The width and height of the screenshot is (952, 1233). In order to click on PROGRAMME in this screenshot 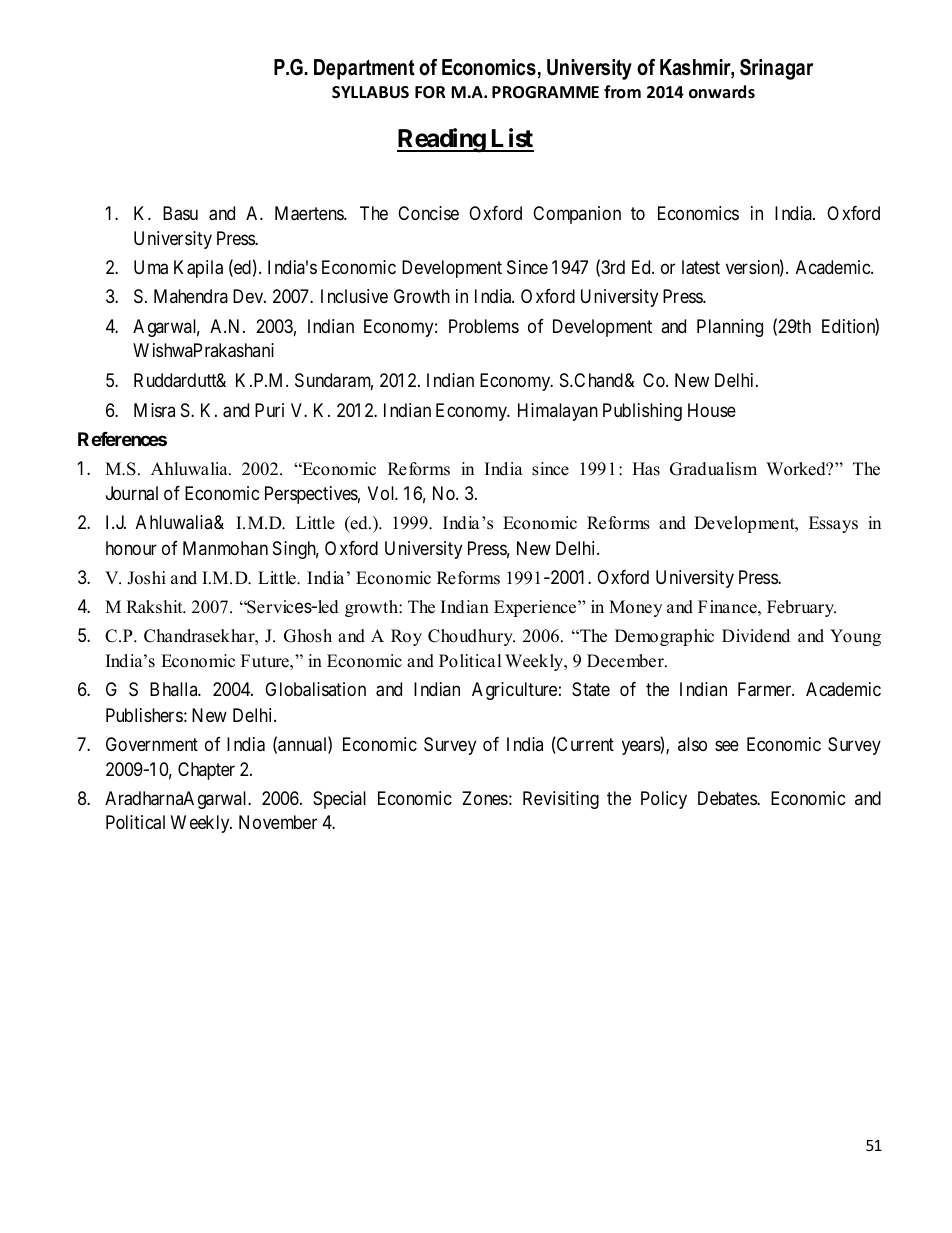, I will do `click(545, 92)`.
